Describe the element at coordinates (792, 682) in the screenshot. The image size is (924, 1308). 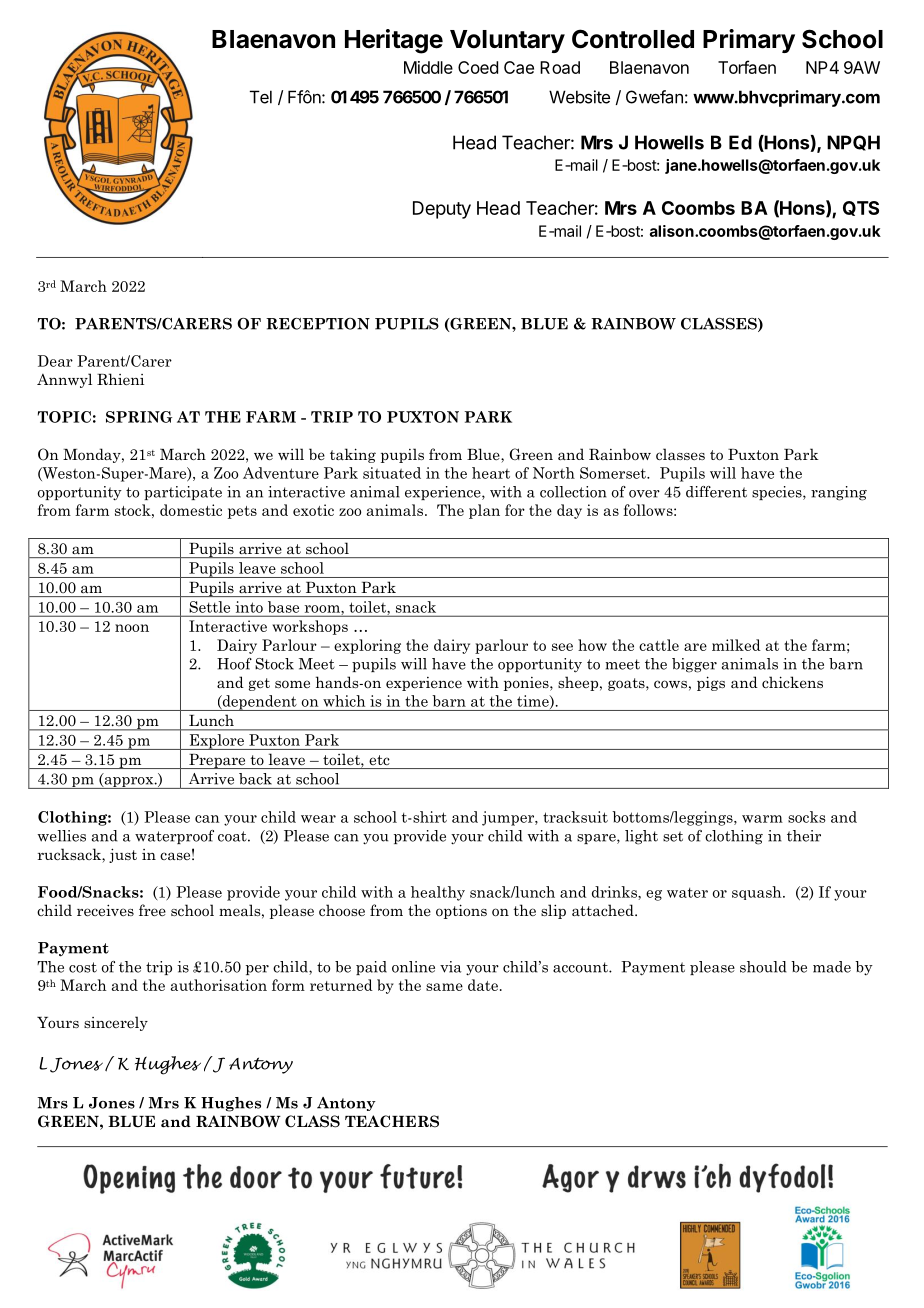
I see `chickens` at that location.
